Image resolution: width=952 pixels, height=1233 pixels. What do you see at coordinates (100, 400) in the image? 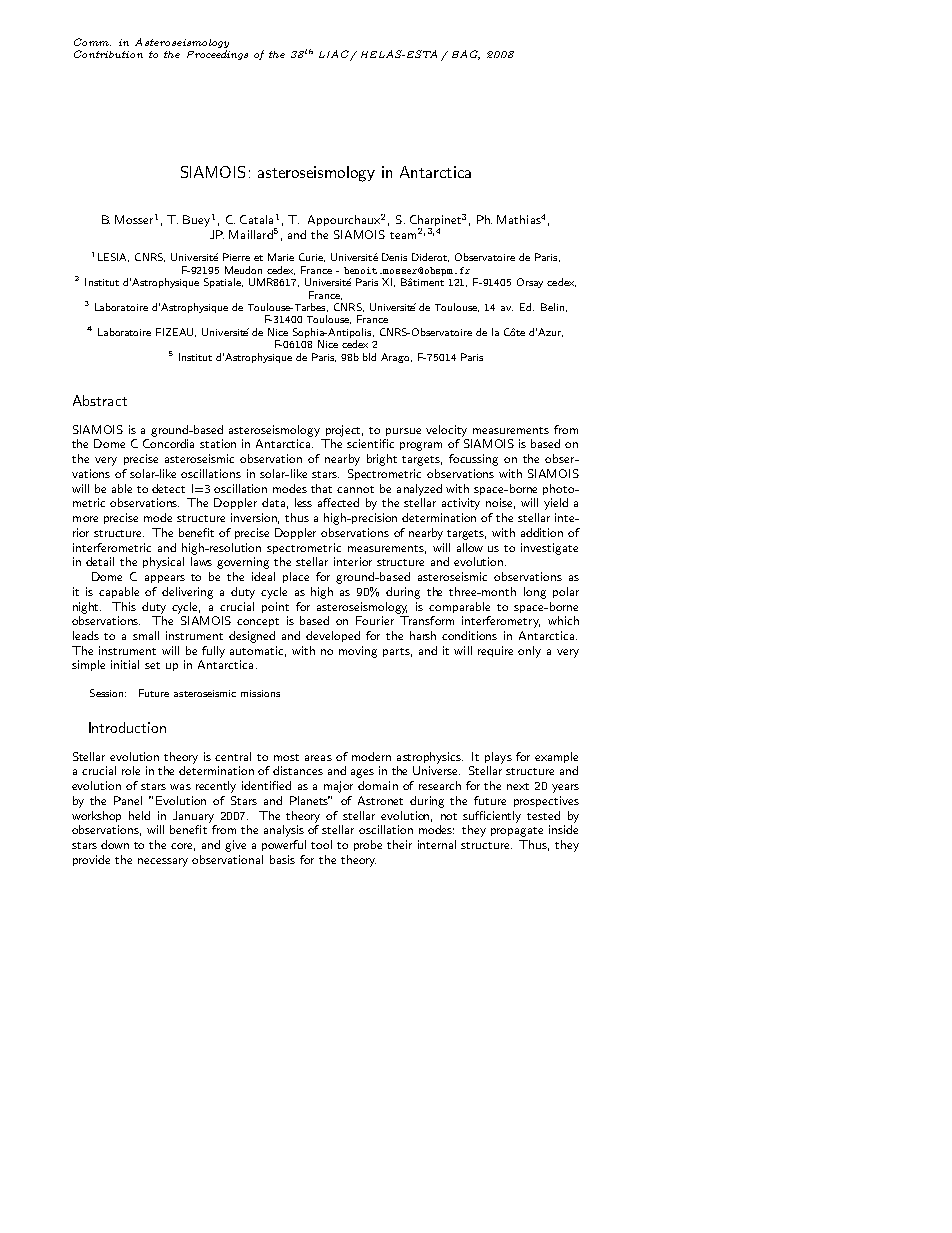
I see `Abstract` at bounding box center [100, 400].
